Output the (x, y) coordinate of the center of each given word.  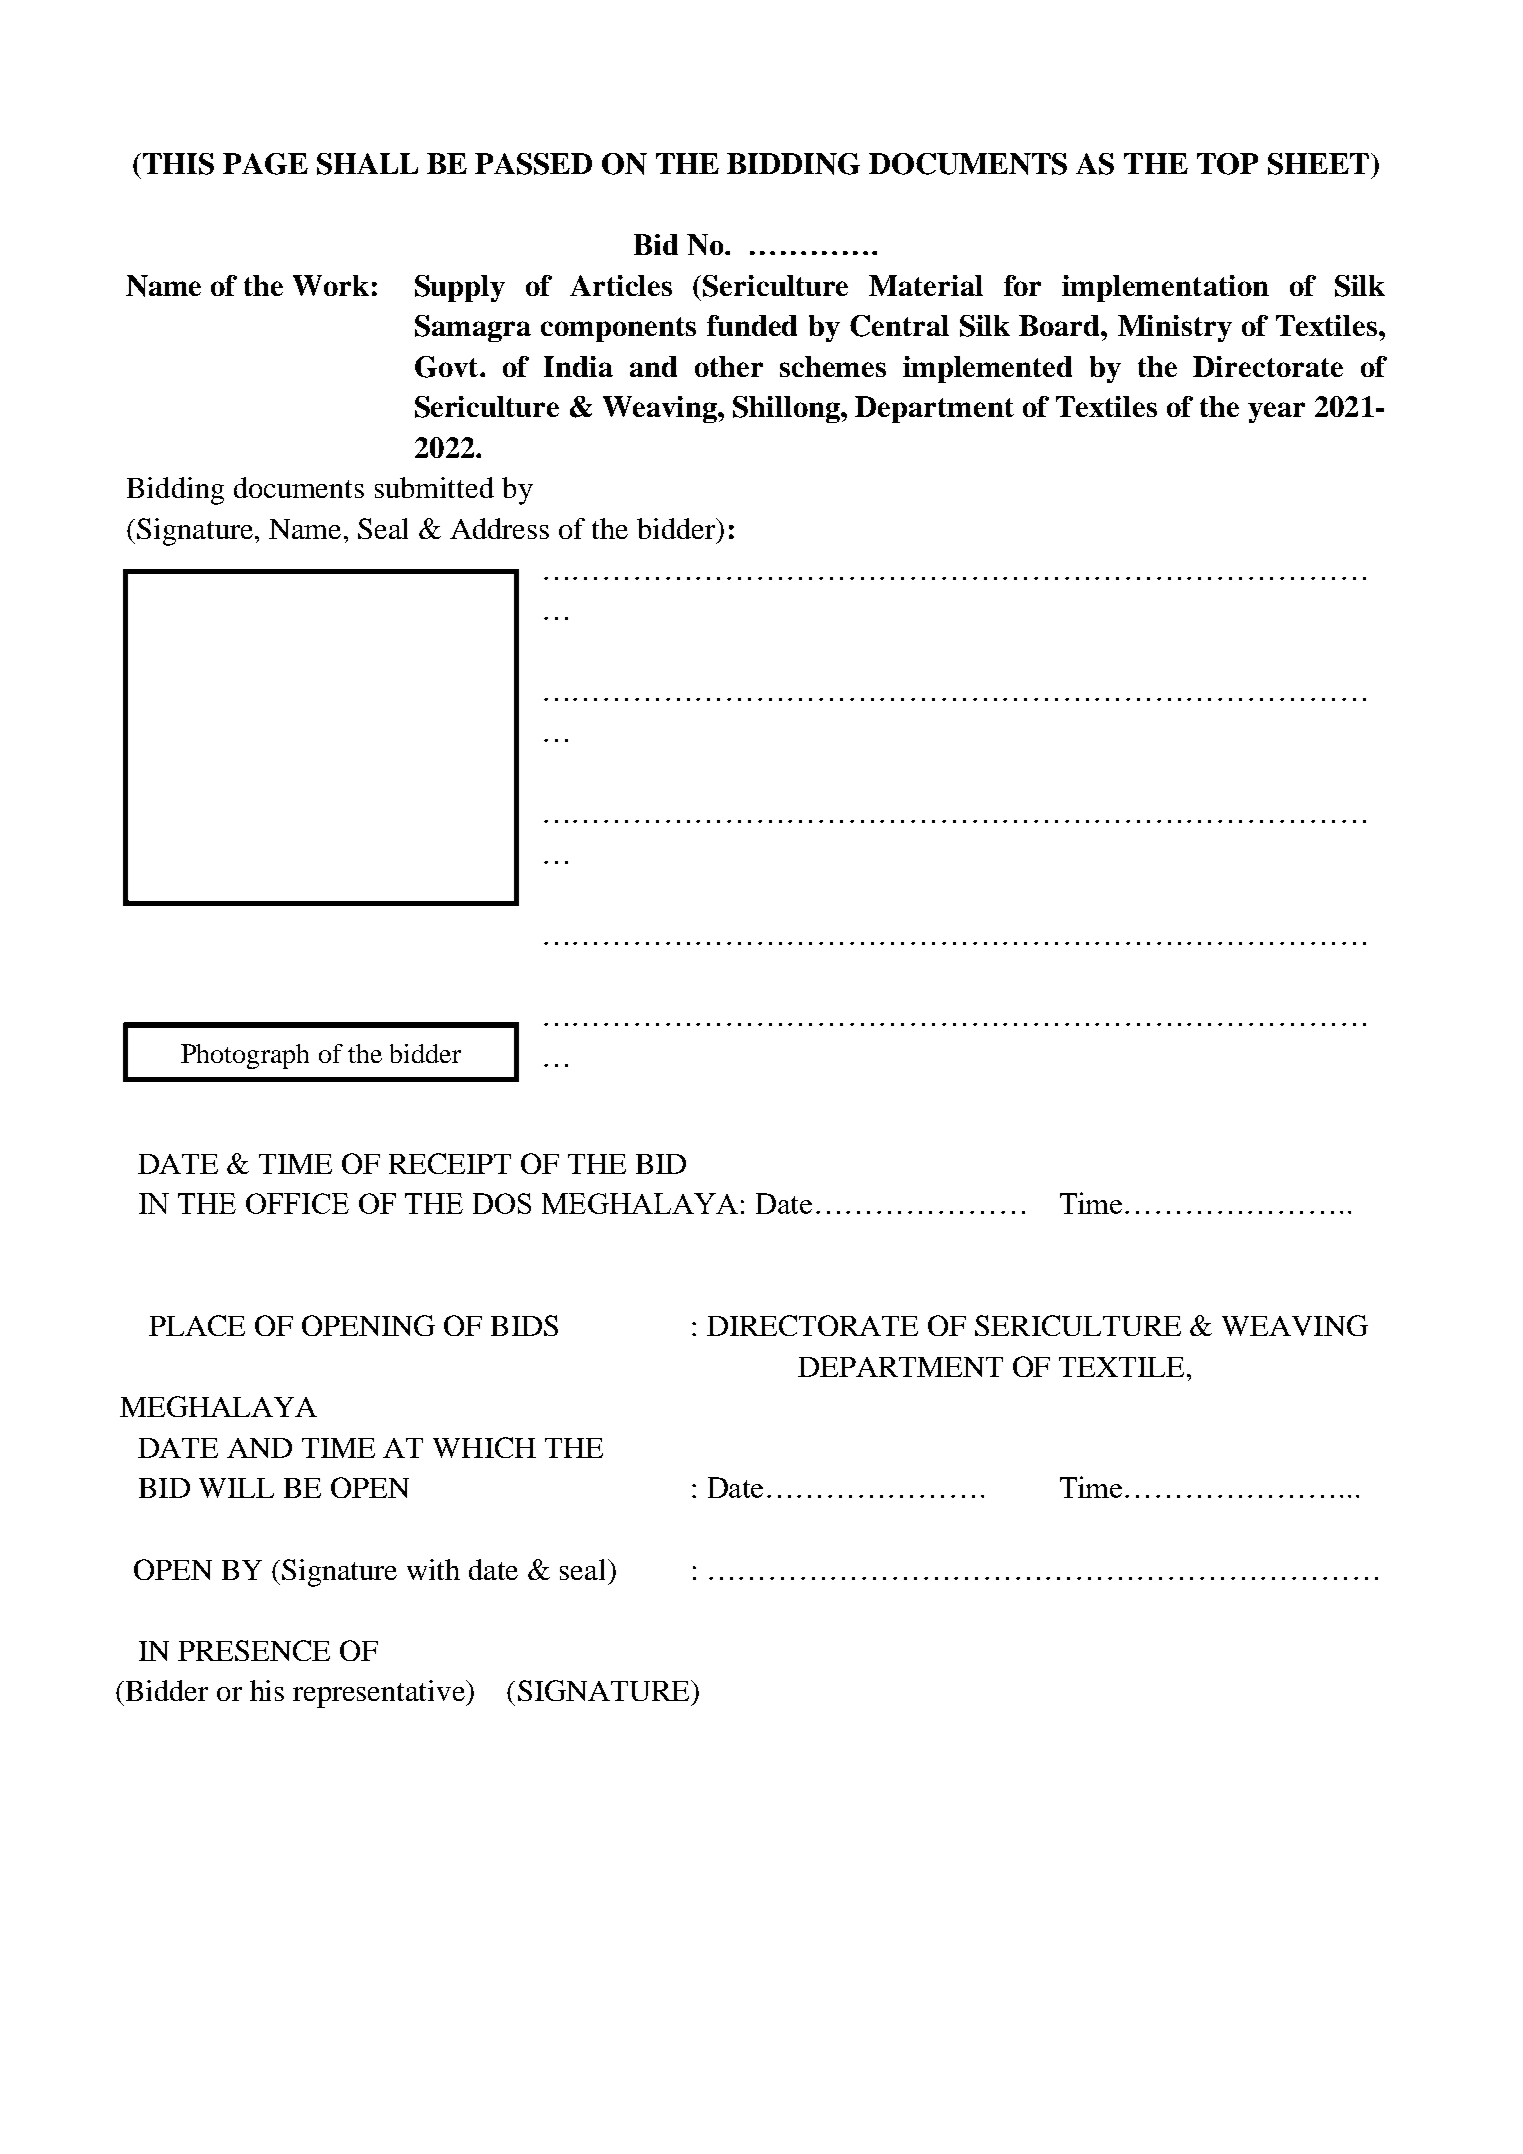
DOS (502, 1203)
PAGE (265, 164)
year (1276, 412)
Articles (621, 285)
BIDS (524, 1325)
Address (499, 528)
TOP (1227, 164)
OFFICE (297, 1203)
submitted (434, 487)
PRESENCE (254, 1650)
